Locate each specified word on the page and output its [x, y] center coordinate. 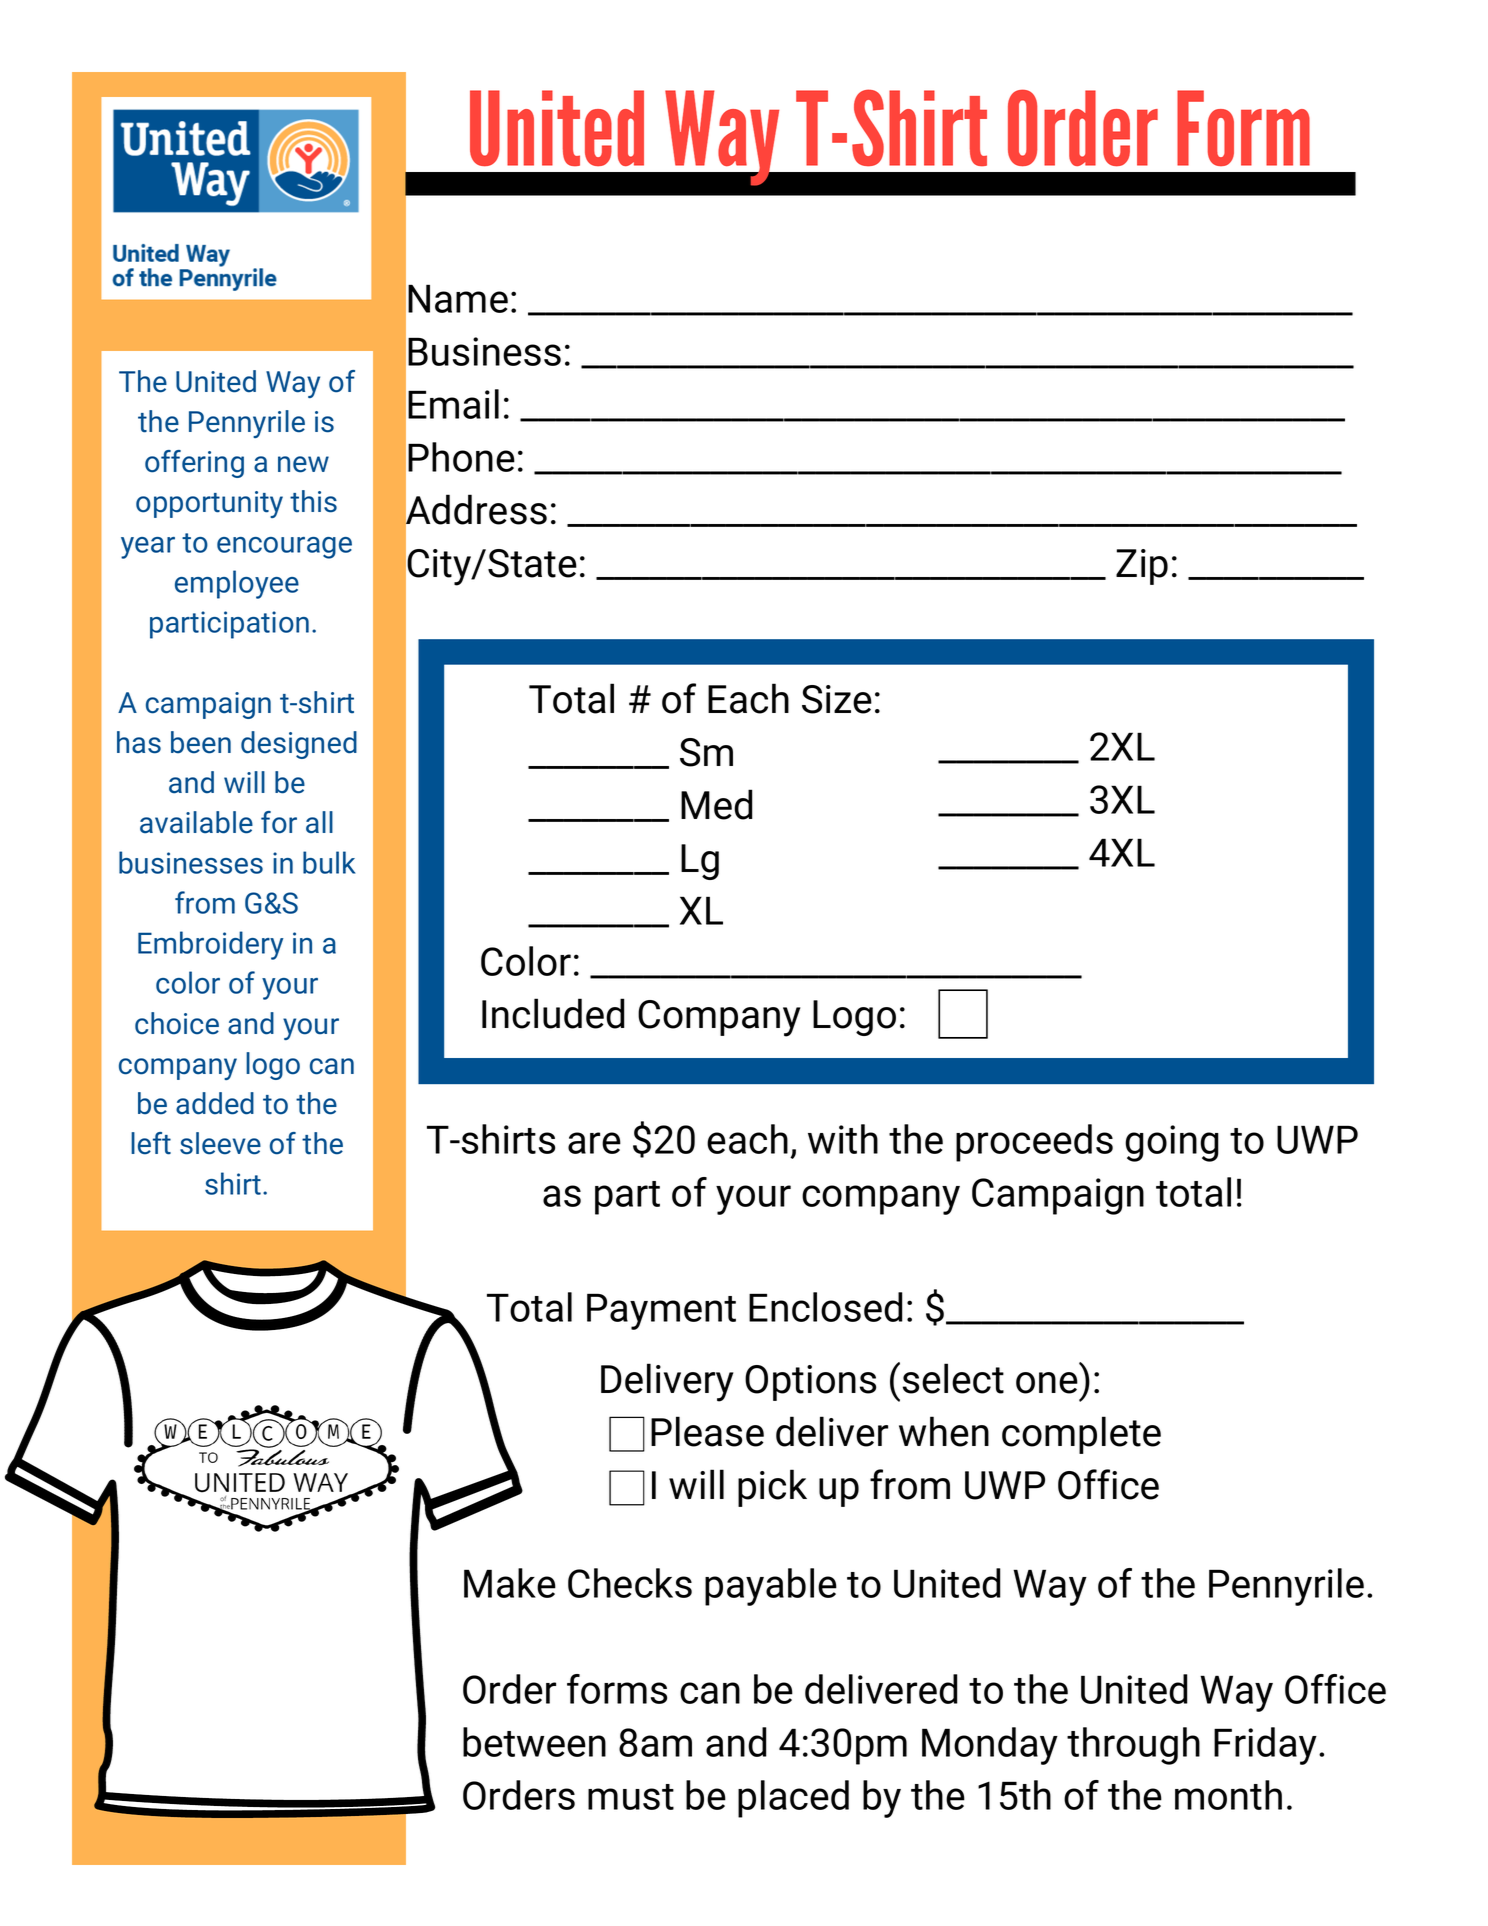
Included [553, 1013]
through [1133, 1746]
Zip [1142, 567]
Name [458, 298]
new [303, 464]
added [215, 1103]
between [534, 1742]
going [1172, 1143]
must [631, 1797]
